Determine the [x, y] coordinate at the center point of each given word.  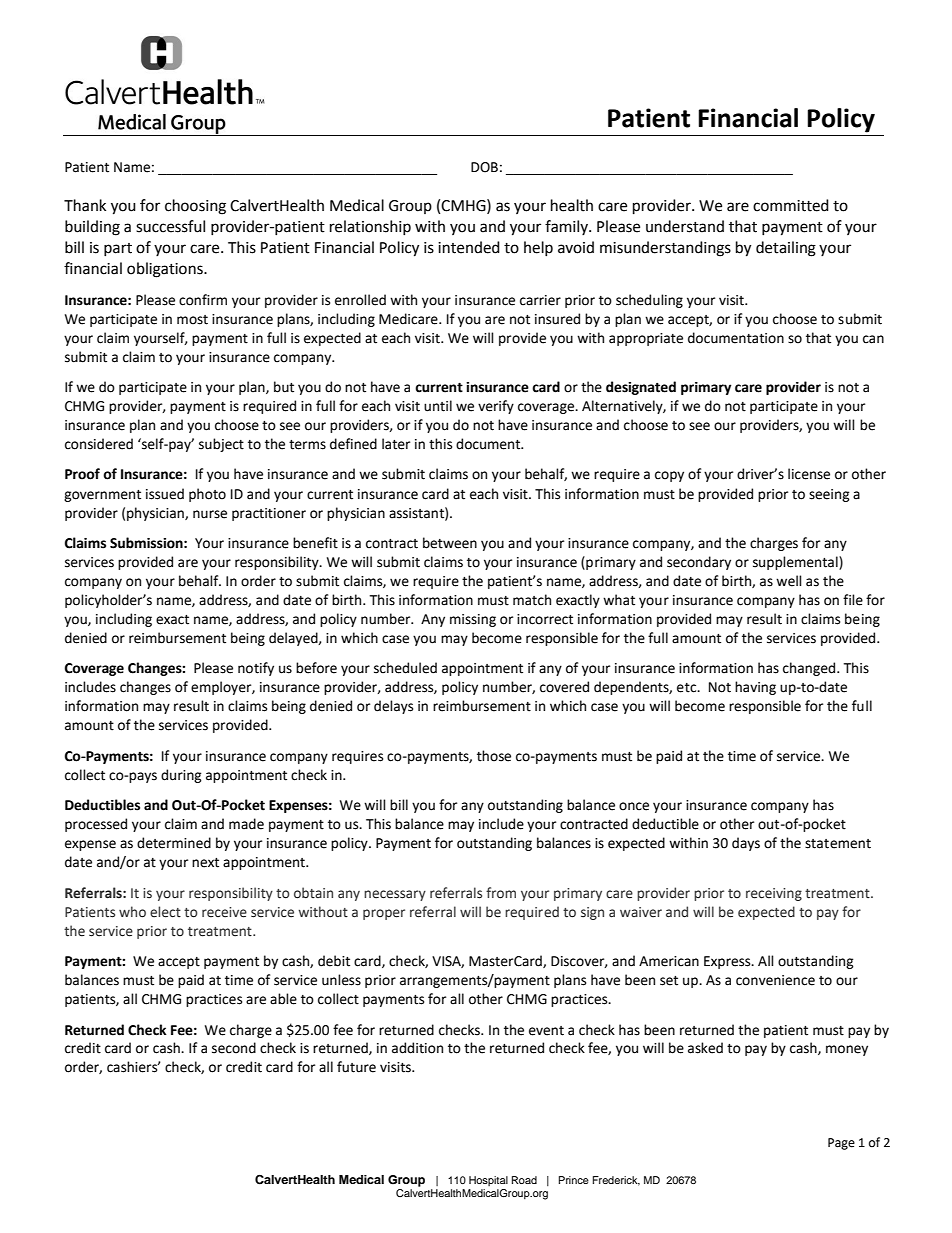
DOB [484, 167]
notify [256, 669]
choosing [195, 207]
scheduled [405, 668]
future [356, 1067]
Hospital [488, 1181]
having [755, 688]
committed [791, 205]
